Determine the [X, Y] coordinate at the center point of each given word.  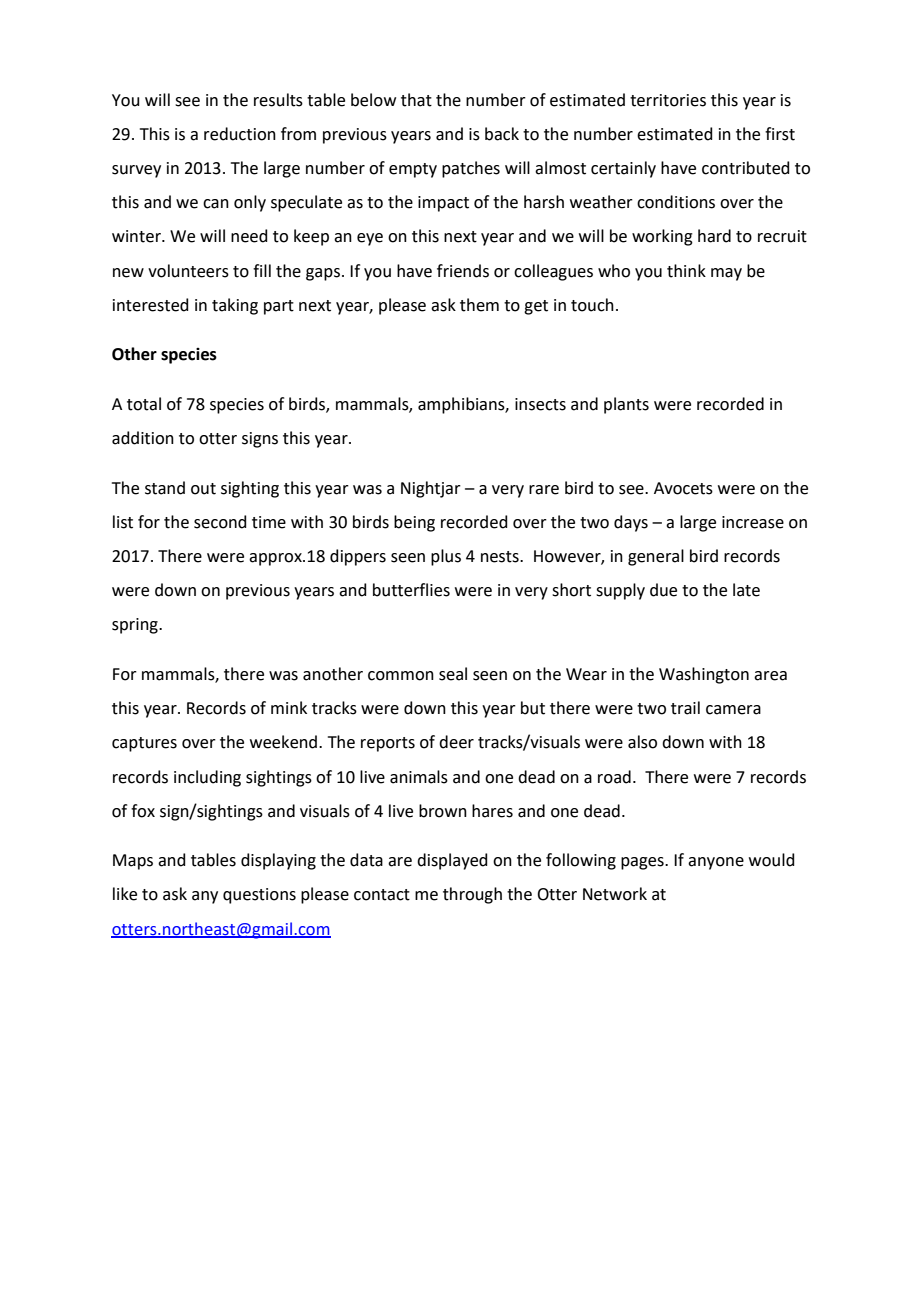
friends [463, 271]
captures [144, 744]
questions [259, 896]
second [220, 522]
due [663, 590]
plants [626, 405]
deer [456, 742]
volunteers [188, 271]
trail [685, 708]
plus [446, 557]
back [502, 134]
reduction [240, 134]
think [686, 271]
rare [544, 490]
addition [143, 438]
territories [668, 100]
